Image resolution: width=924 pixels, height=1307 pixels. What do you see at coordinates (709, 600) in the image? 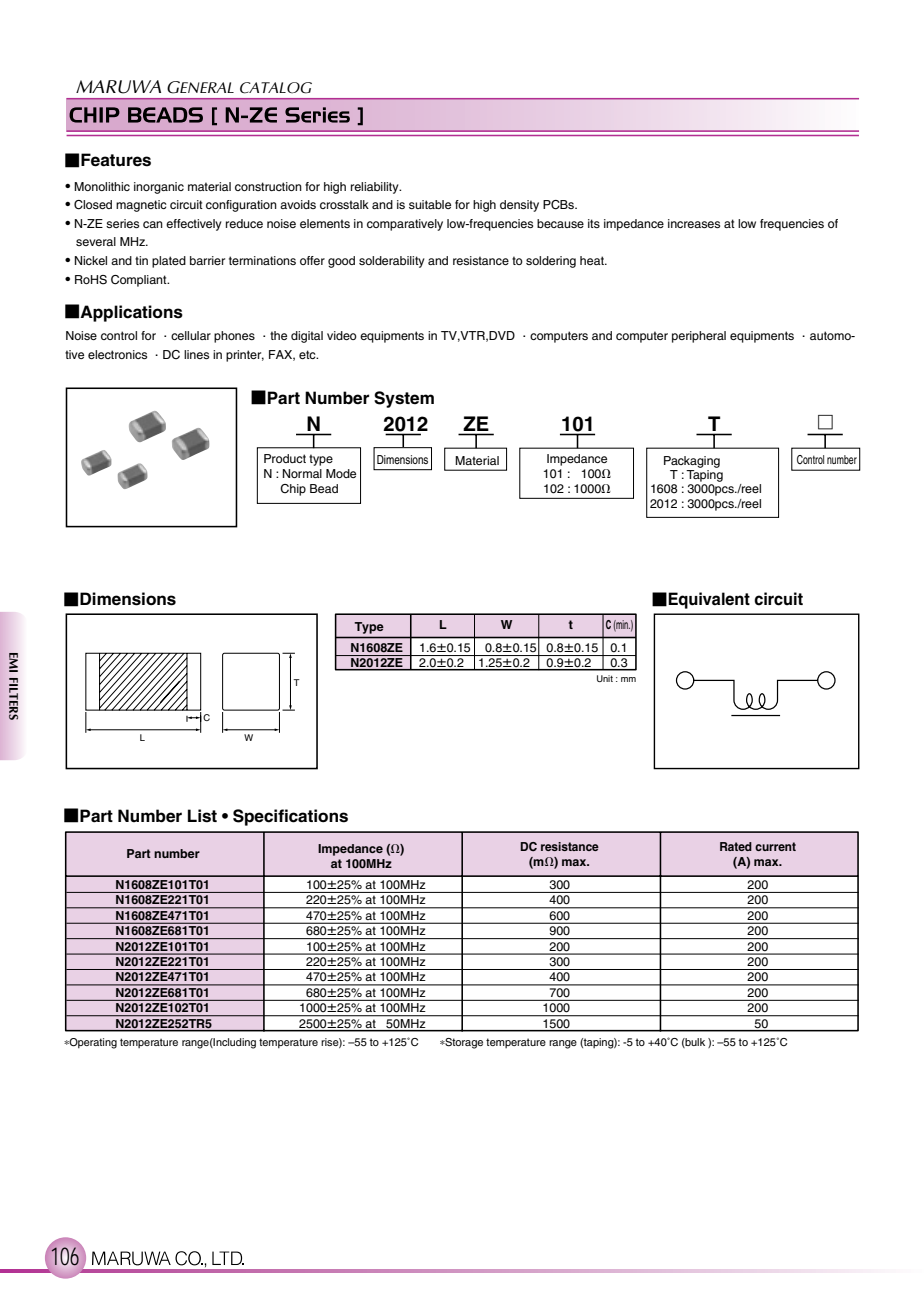
I see `Equivalent` at bounding box center [709, 600].
